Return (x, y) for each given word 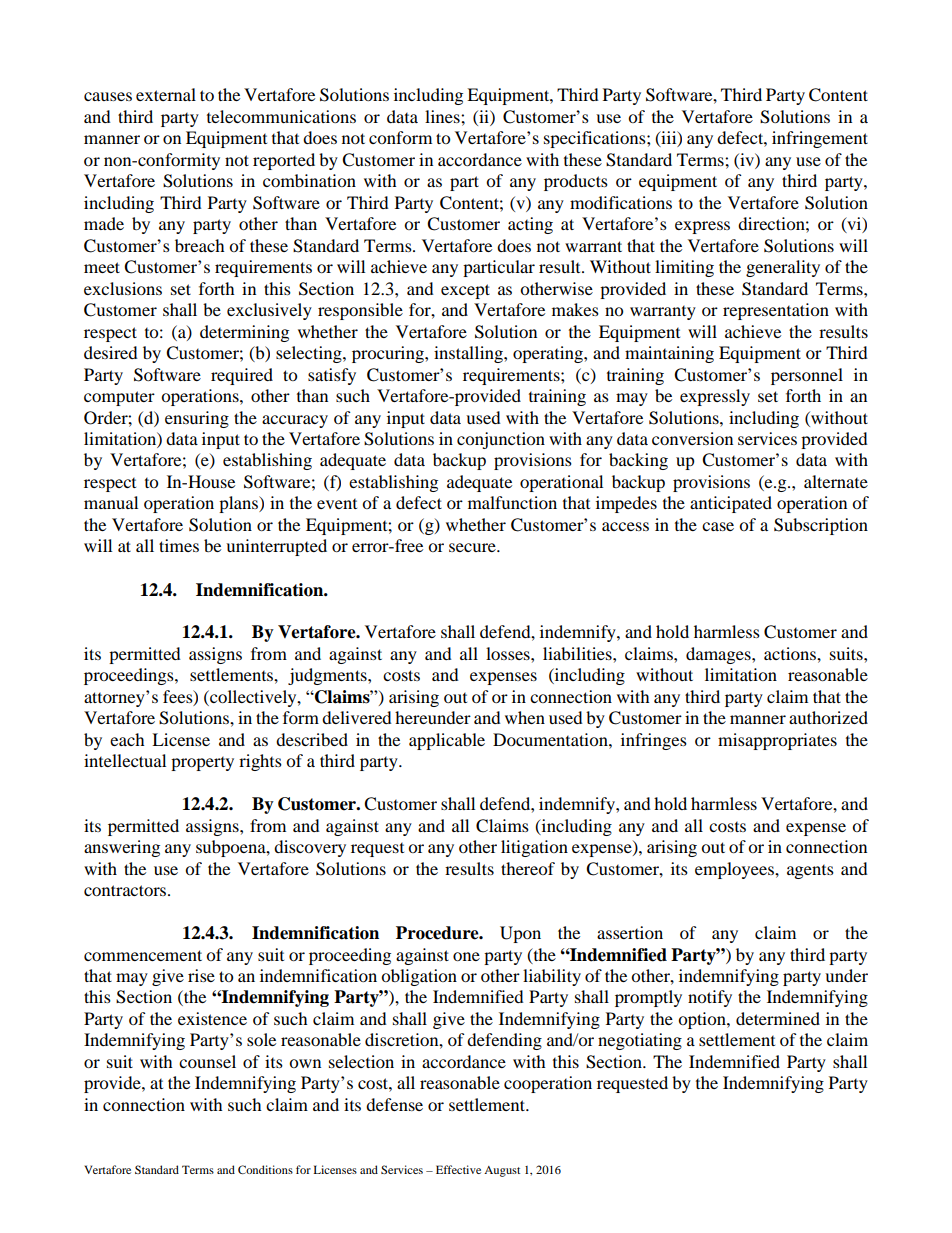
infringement (820, 139)
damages (719, 655)
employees (735, 870)
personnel (807, 376)
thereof (528, 868)
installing (469, 354)
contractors (126, 890)
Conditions (265, 1169)
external (166, 94)
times (179, 545)
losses (509, 653)
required (242, 376)
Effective (458, 1169)
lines (443, 116)
